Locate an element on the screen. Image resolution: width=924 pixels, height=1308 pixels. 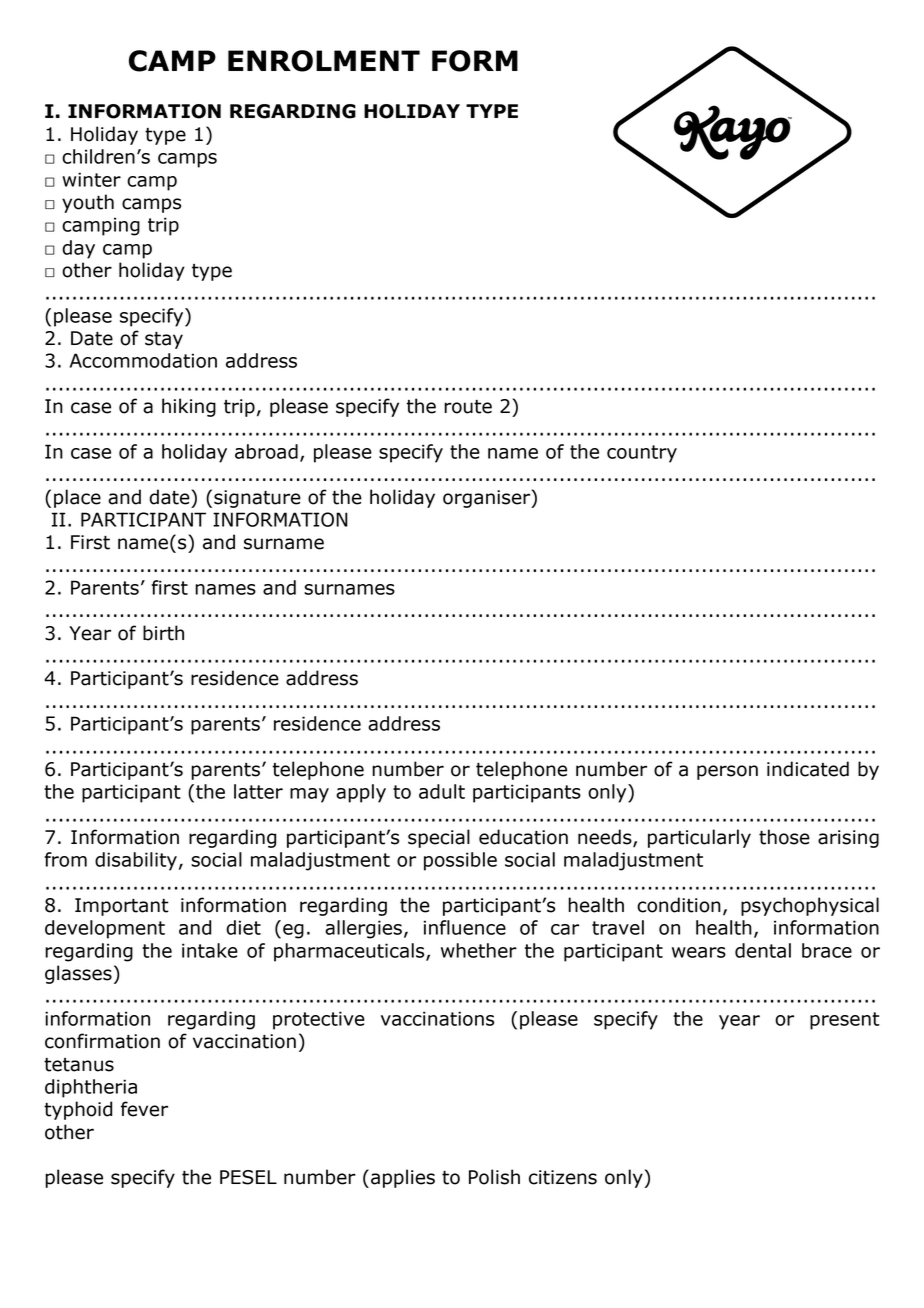
country is located at coordinates (642, 454).
